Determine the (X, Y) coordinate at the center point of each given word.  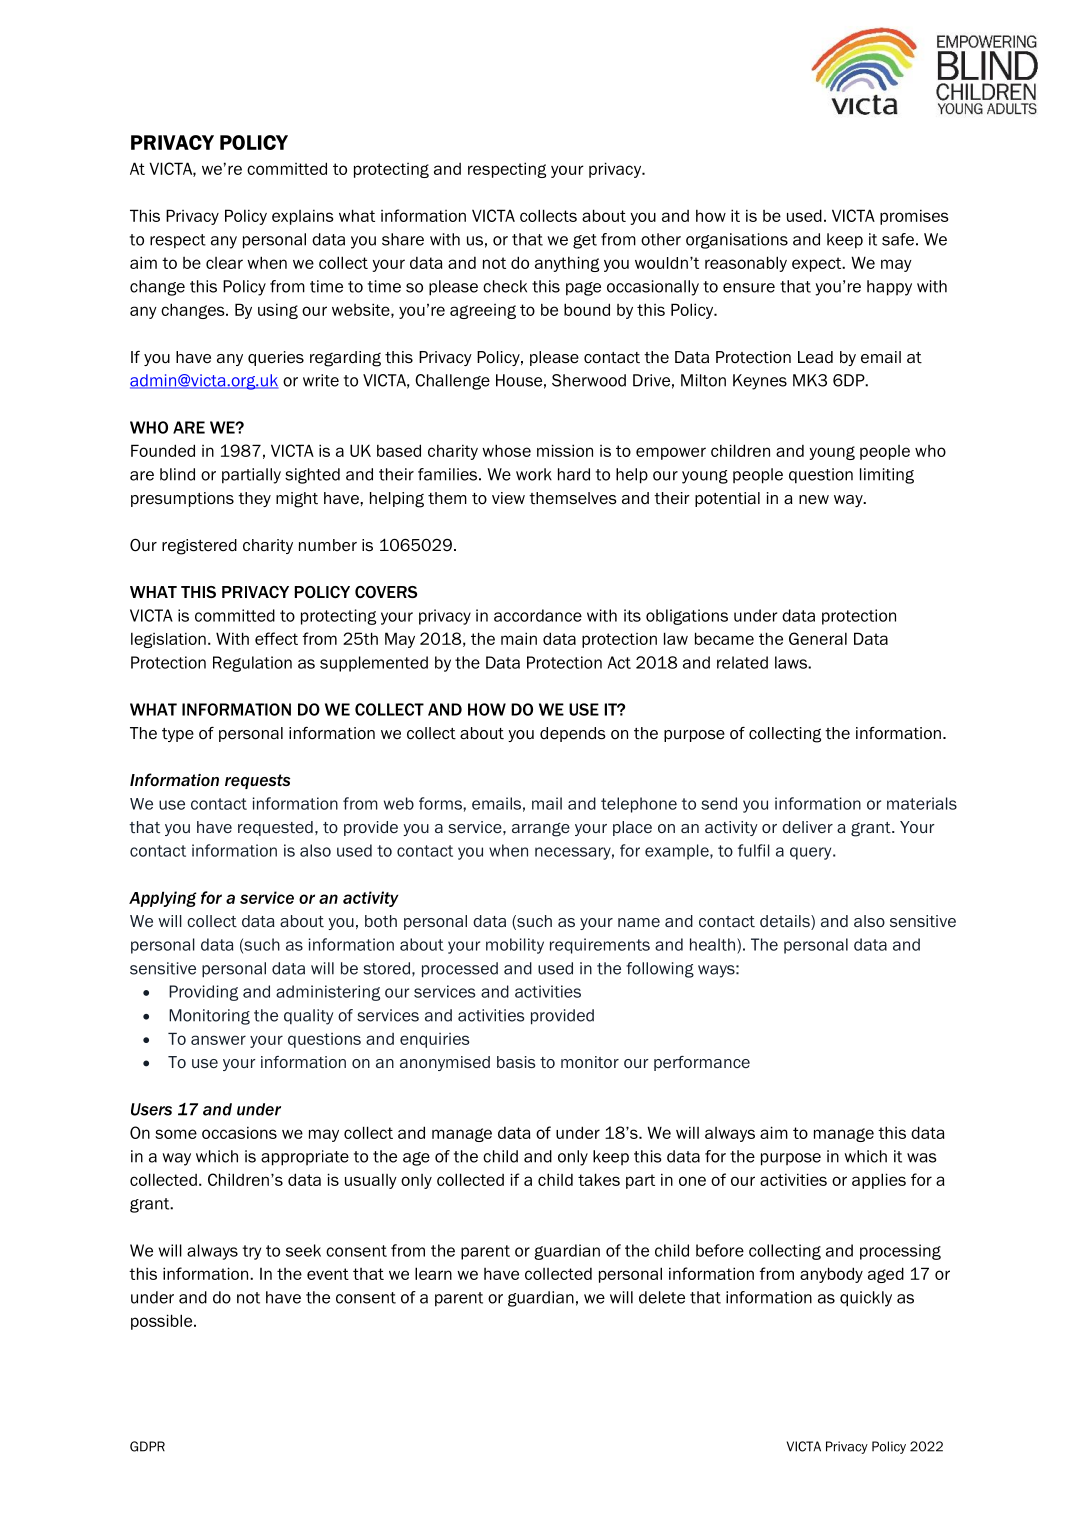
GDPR (147, 1446)
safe (898, 239)
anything (567, 264)
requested (275, 828)
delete (662, 1297)
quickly (866, 1299)
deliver (807, 827)
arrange (541, 830)
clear (224, 263)
